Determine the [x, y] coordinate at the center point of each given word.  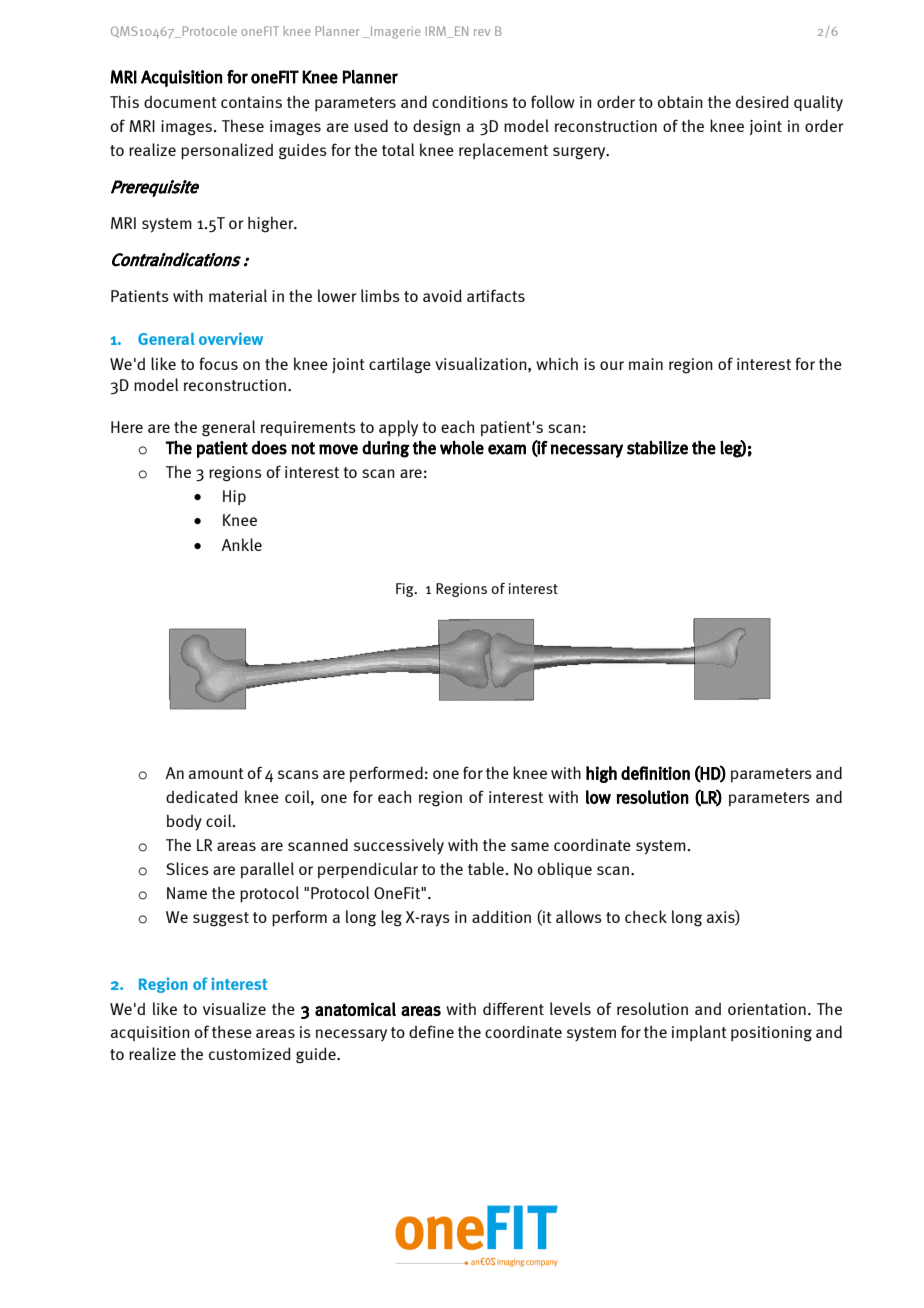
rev [482, 32]
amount [216, 773]
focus [219, 363]
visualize [234, 1008]
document [180, 102]
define [431, 1031]
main [646, 364]
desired [762, 101]
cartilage [400, 365]
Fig [406, 590]
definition [655, 773]
